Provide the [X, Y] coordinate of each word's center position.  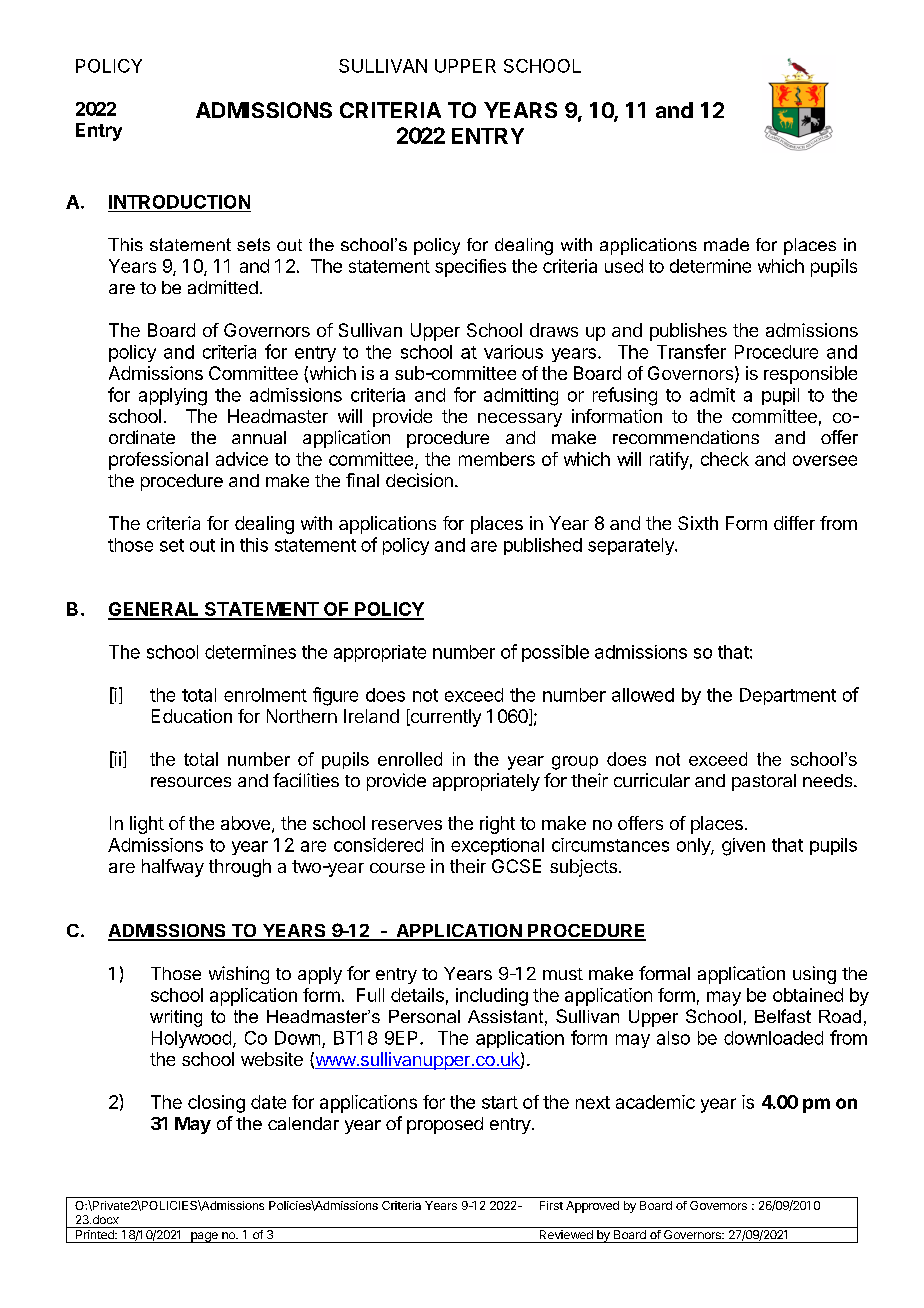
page [204, 1237]
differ [794, 523]
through [240, 868]
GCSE [516, 866]
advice [242, 459]
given [743, 847]
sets [253, 244]
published [543, 546]
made [726, 244]
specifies [470, 268]
